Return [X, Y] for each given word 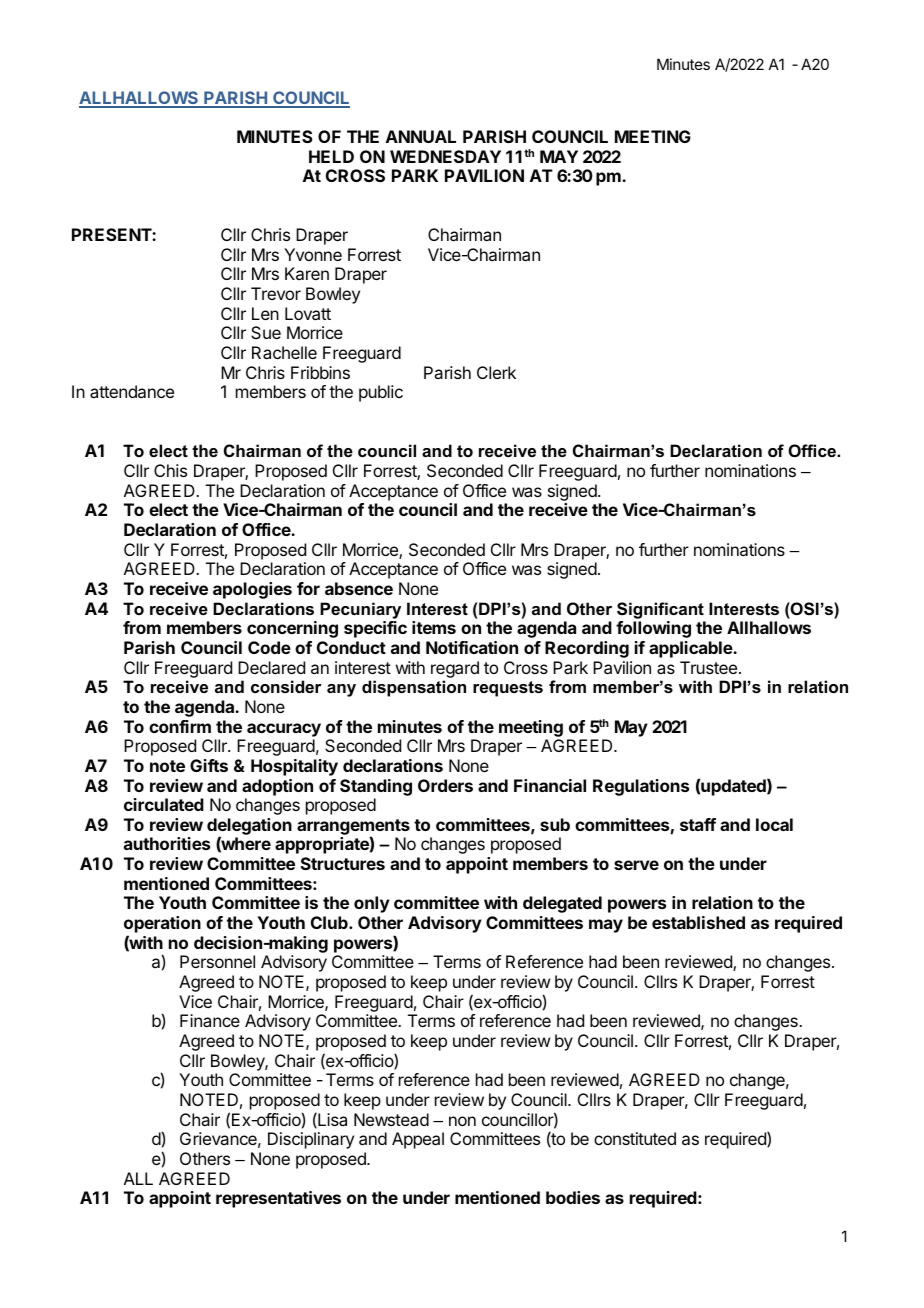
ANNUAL [421, 136]
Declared [271, 667]
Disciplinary [311, 1140]
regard [455, 669]
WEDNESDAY [445, 156]
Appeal [418, 1140]
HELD [331, 156]
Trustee [708, 667]
